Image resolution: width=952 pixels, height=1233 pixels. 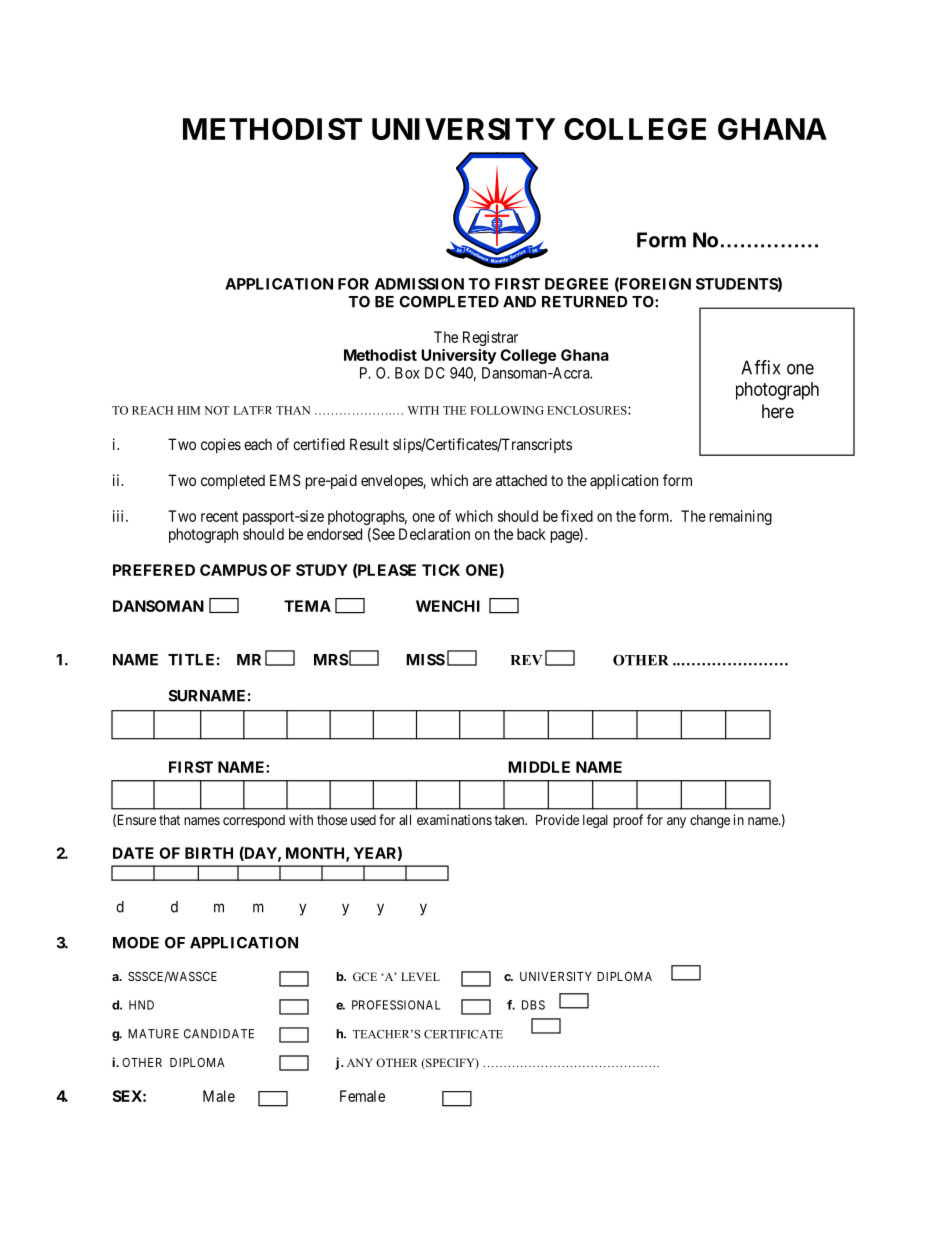 I want to click on REV, so click(x=526, y=660).
